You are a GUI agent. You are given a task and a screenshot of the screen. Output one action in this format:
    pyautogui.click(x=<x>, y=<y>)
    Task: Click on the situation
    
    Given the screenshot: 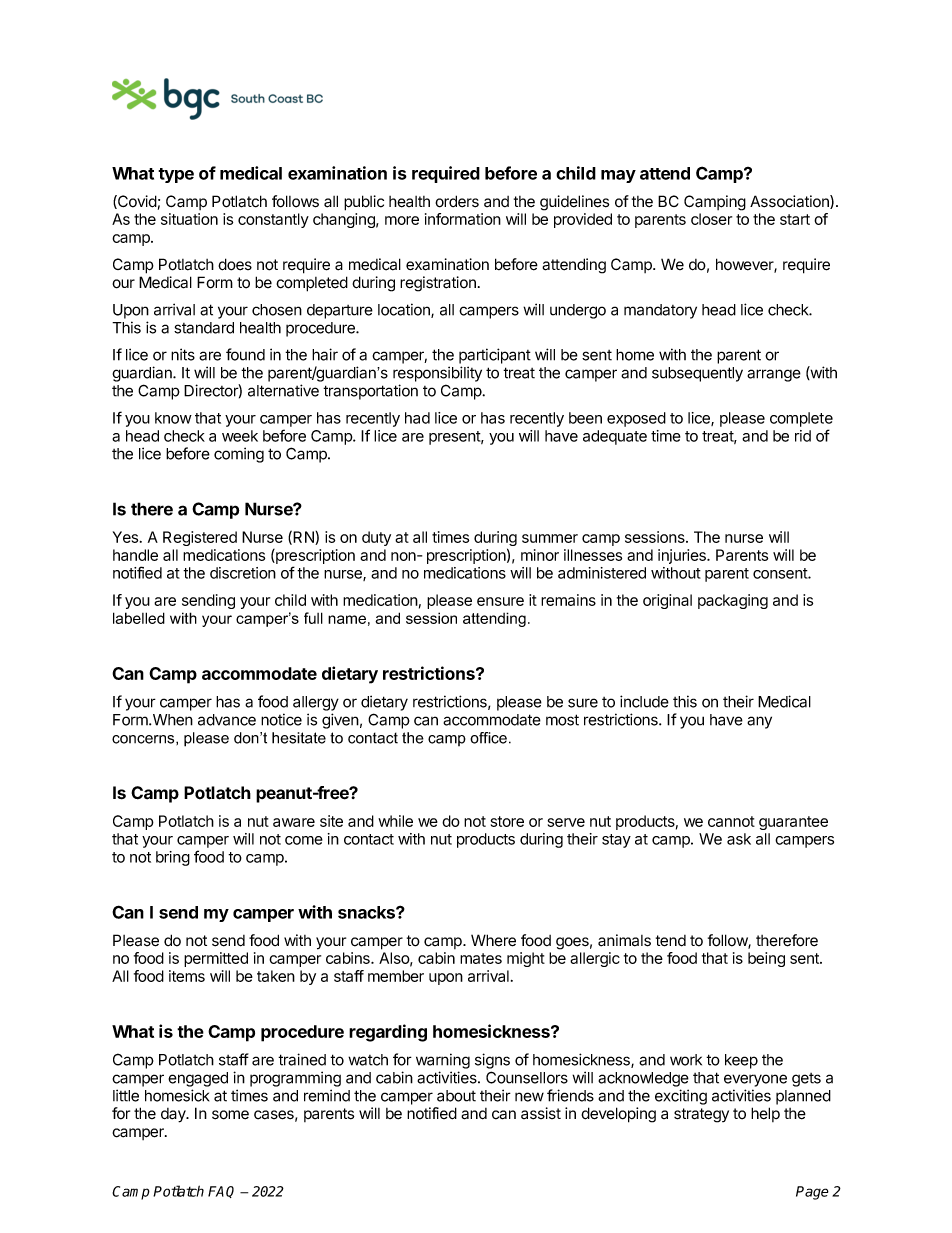 What is the action you would take?
    pyautogui.click(x=189, y=219)
